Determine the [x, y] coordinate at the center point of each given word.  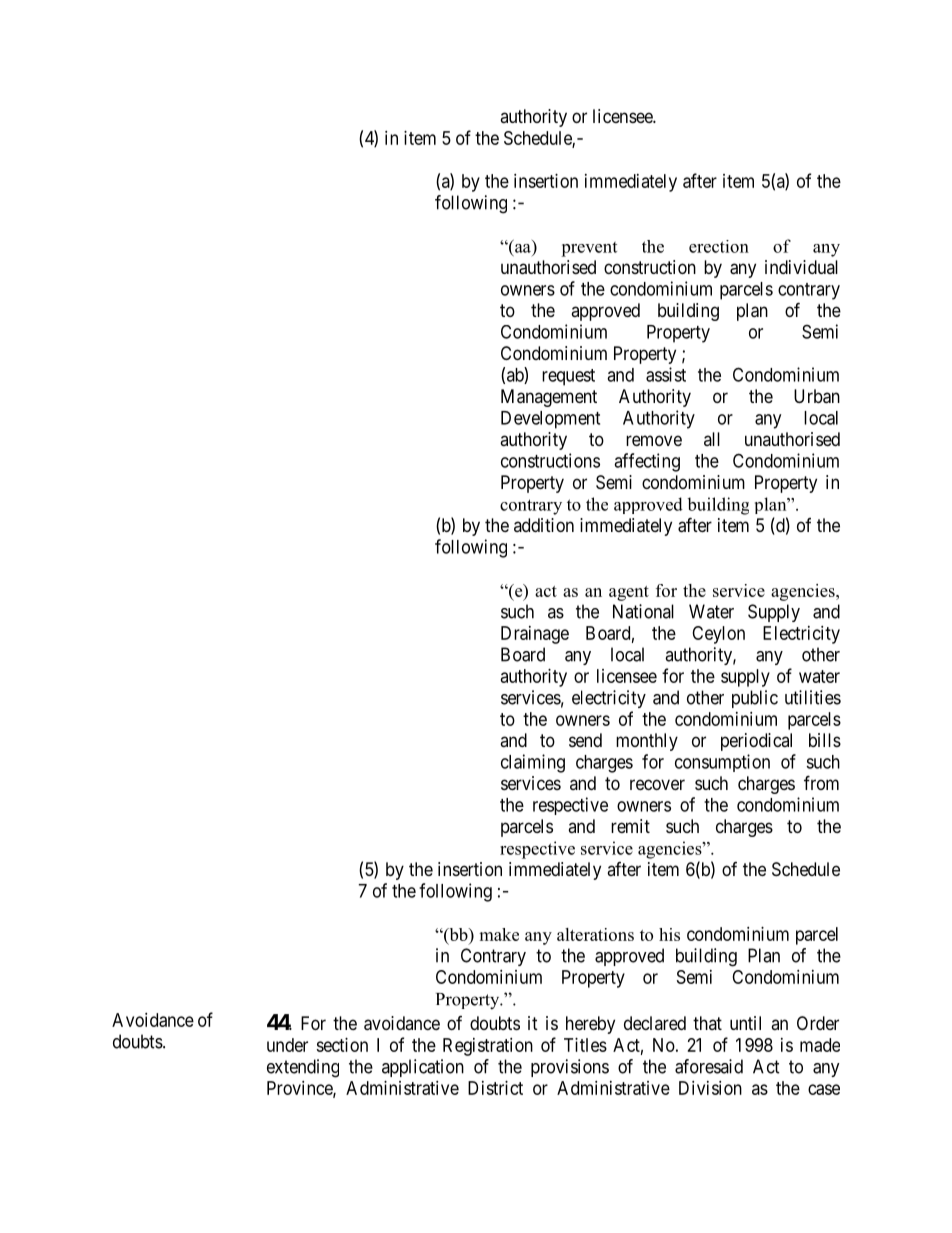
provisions [570, 1068]
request [568, 377]
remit [630, 826]
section [342, 1045]
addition [544, 525]
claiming [533, 763]
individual [801, 267]
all [712, 439]
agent [629, 593]
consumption [722, 763]
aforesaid [709, 1066]
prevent [589, 249]
